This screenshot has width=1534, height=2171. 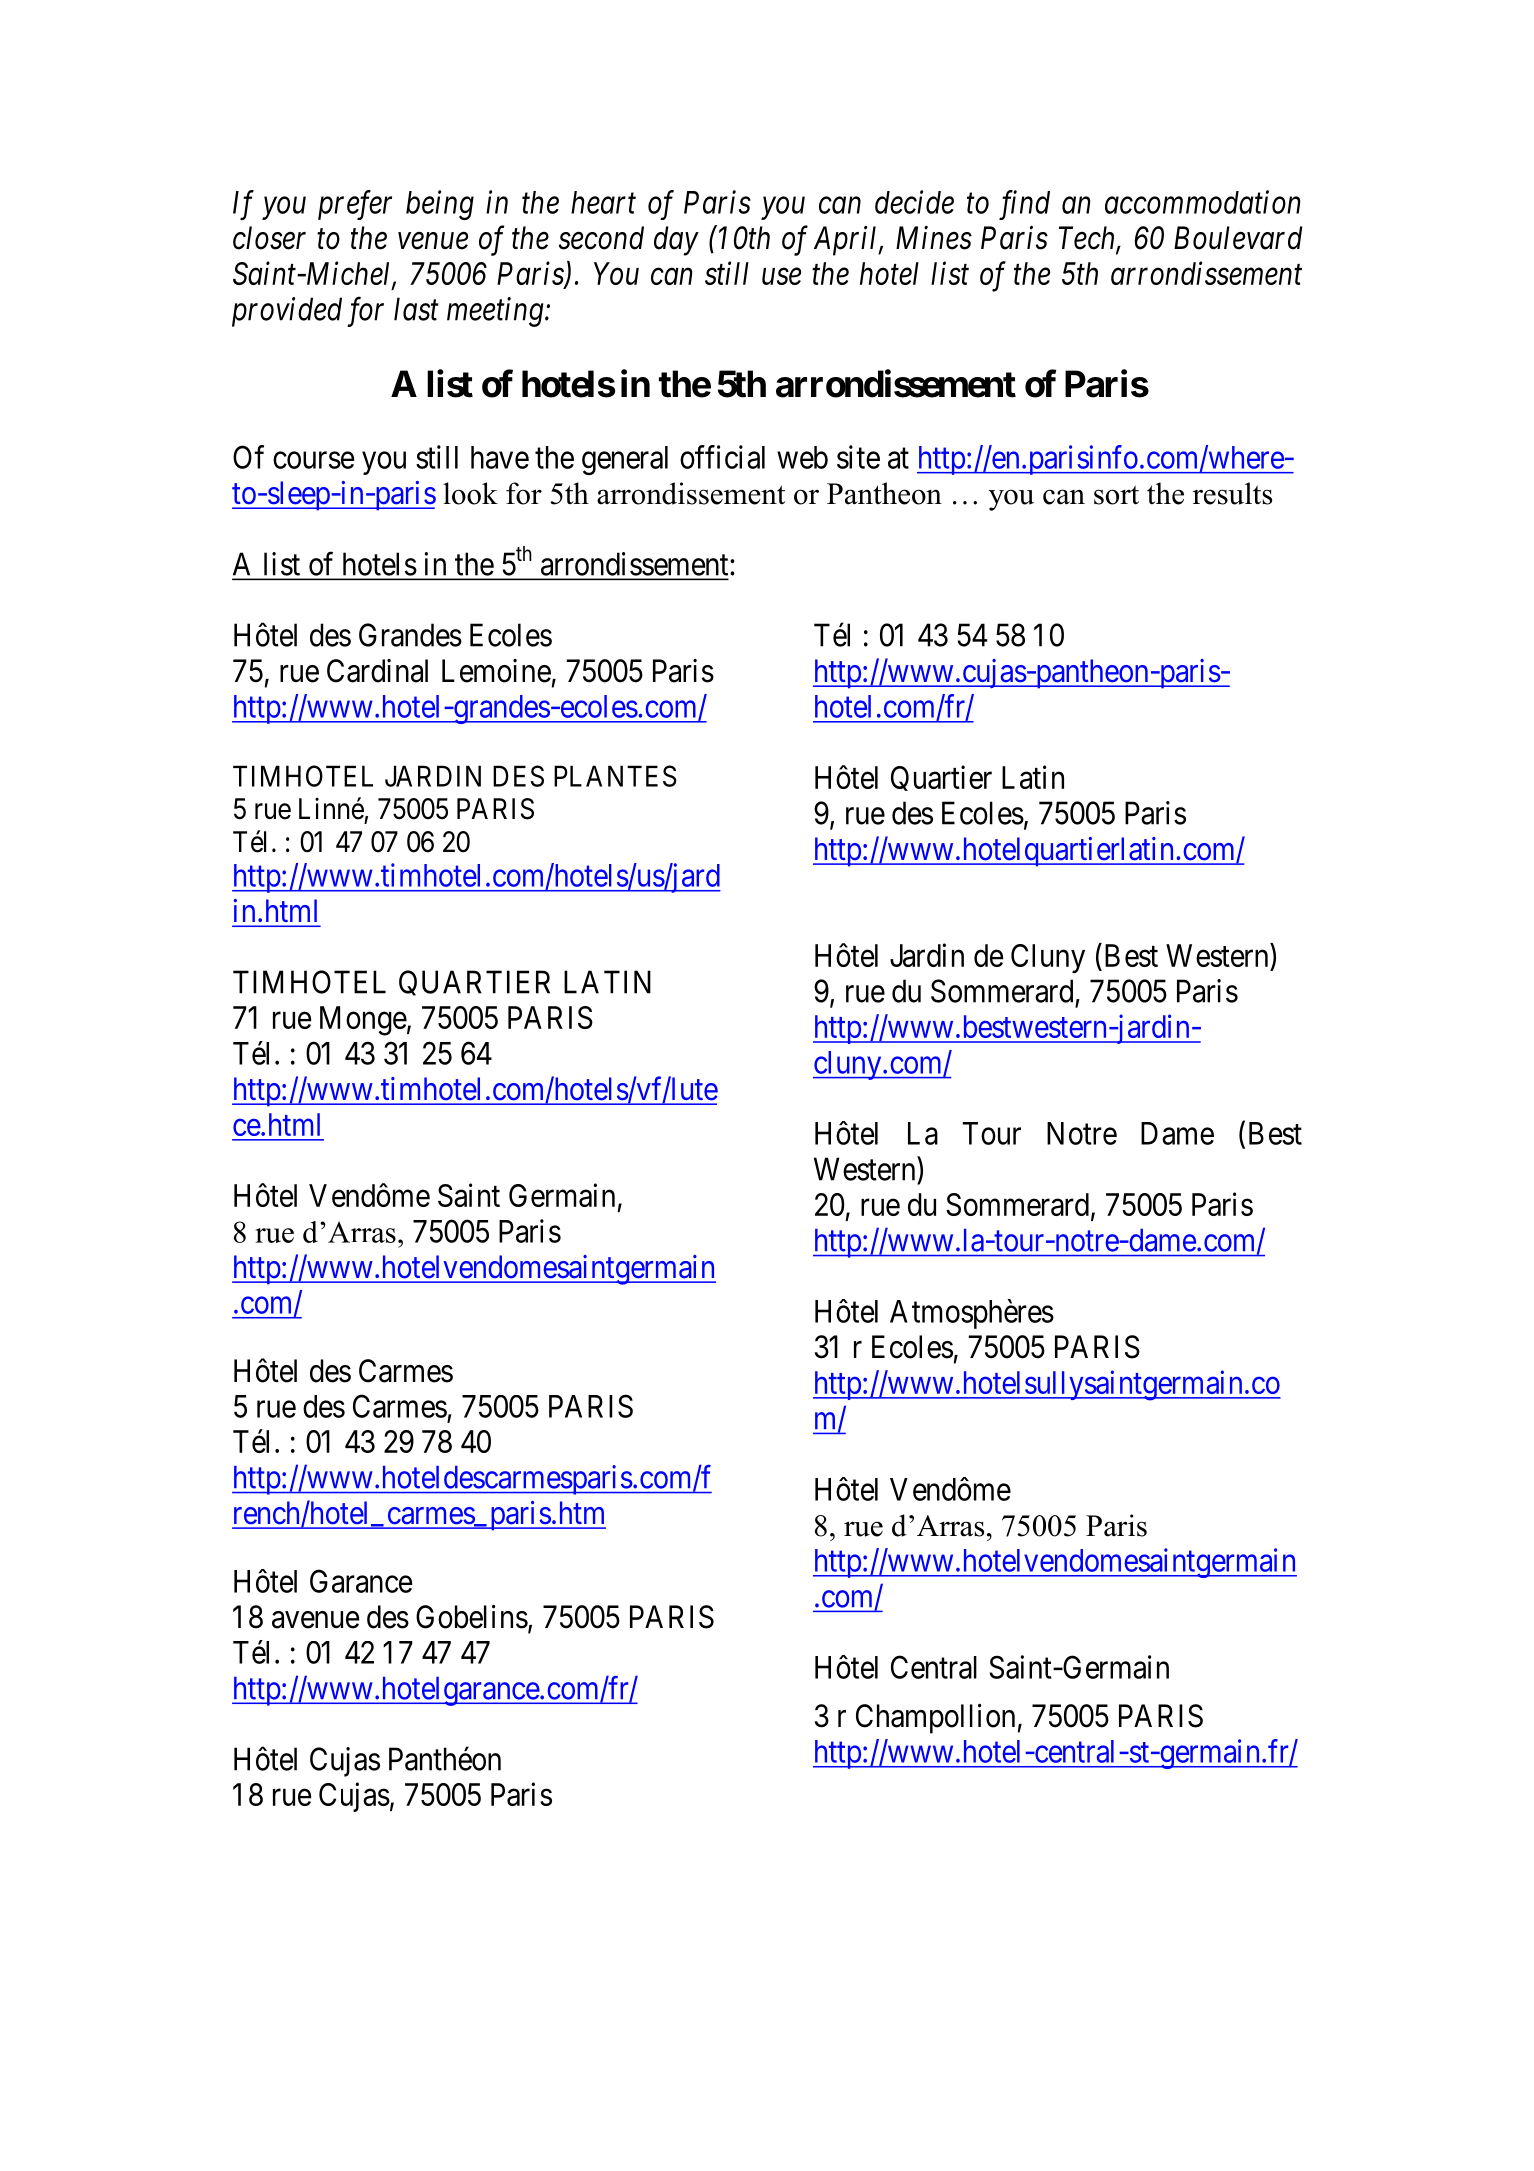 I want to click on results, so click(x=1232, y=493).
